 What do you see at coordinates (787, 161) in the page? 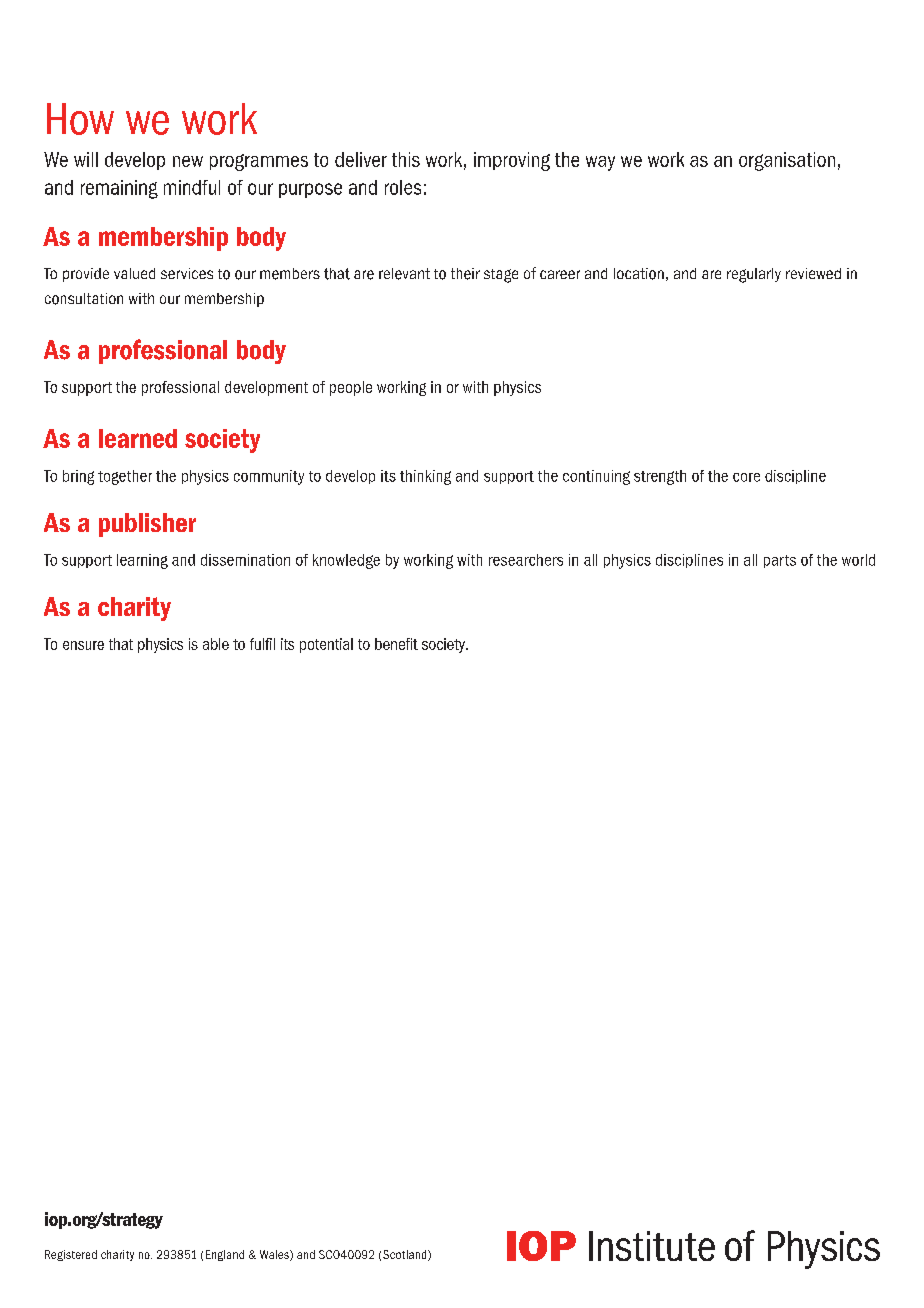
I see `organisation` at bounding box center [787, 161].
